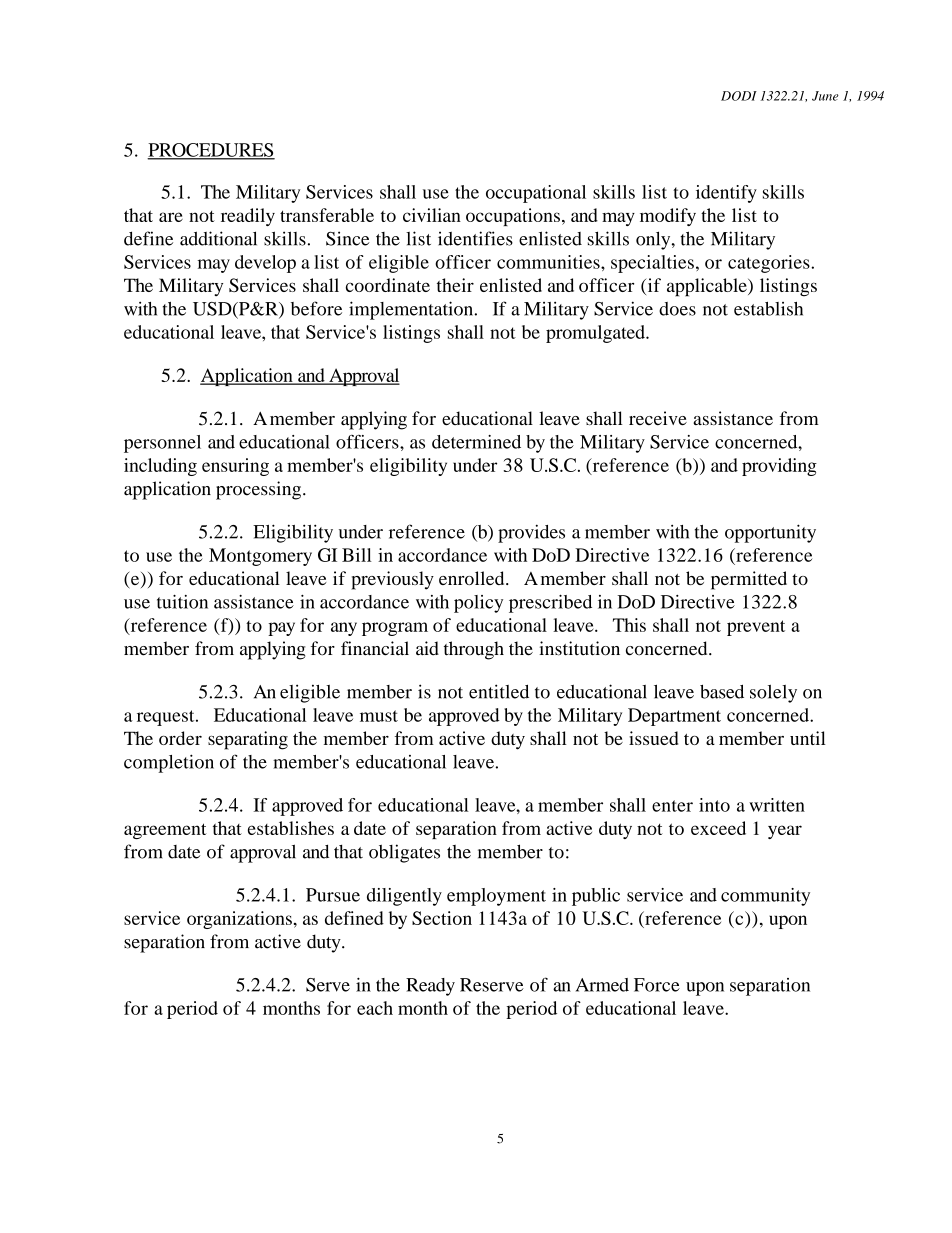 This screenshot has height=1233, width=952. Describe the element at coordinates (211, 151) in the screenshot. I see `PROCEDURES` at that location.
